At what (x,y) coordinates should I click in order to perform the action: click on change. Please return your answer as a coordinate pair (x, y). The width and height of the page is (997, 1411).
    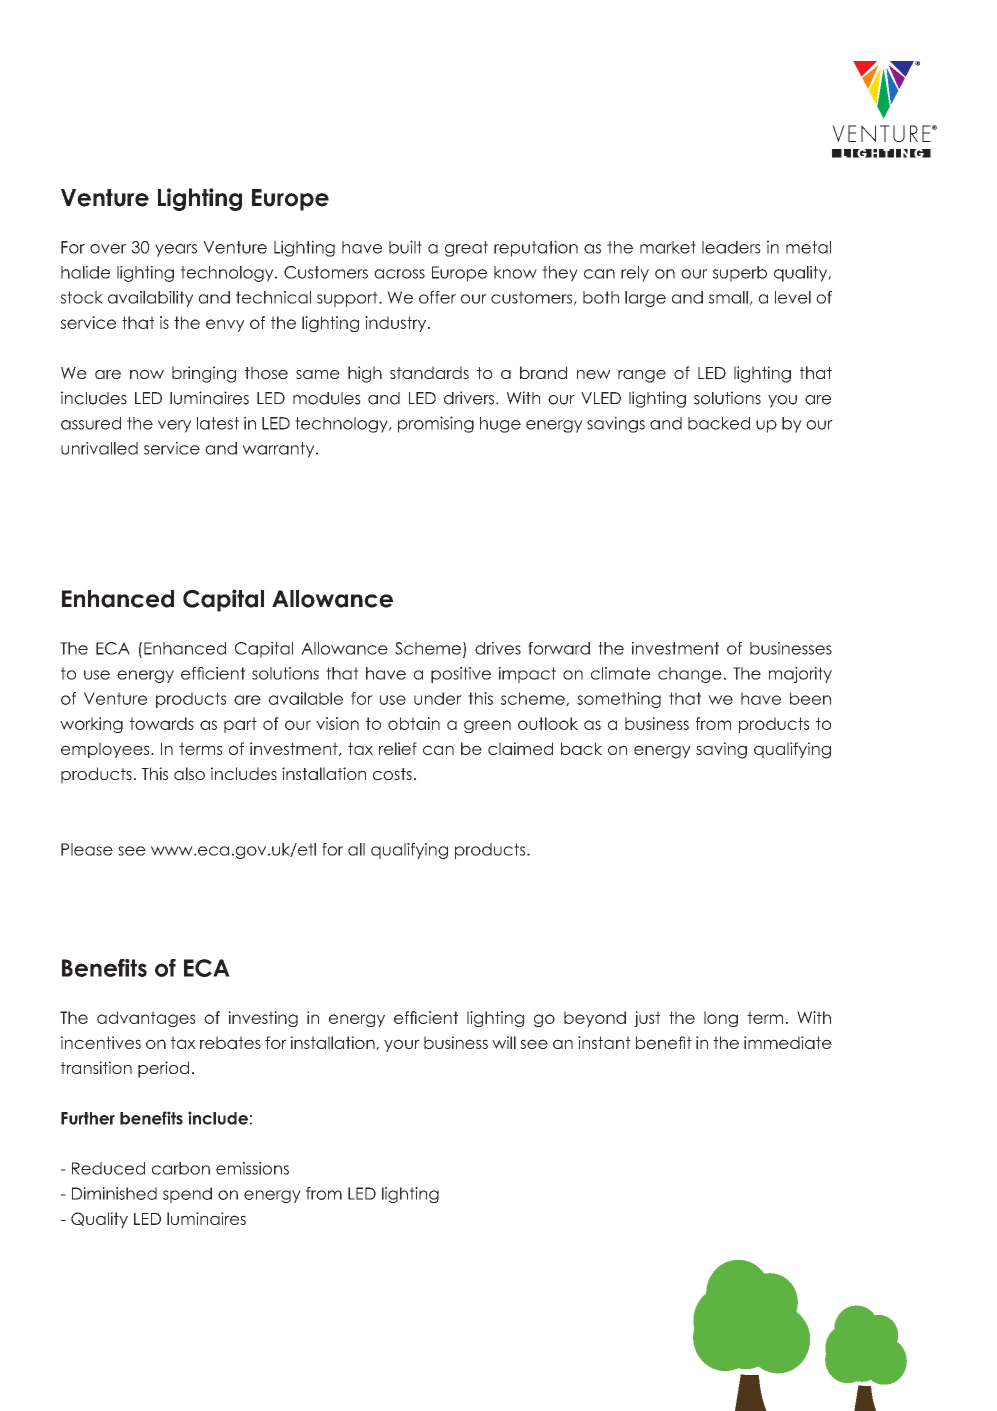
    Looking at the image, I should click on (690, 675).
